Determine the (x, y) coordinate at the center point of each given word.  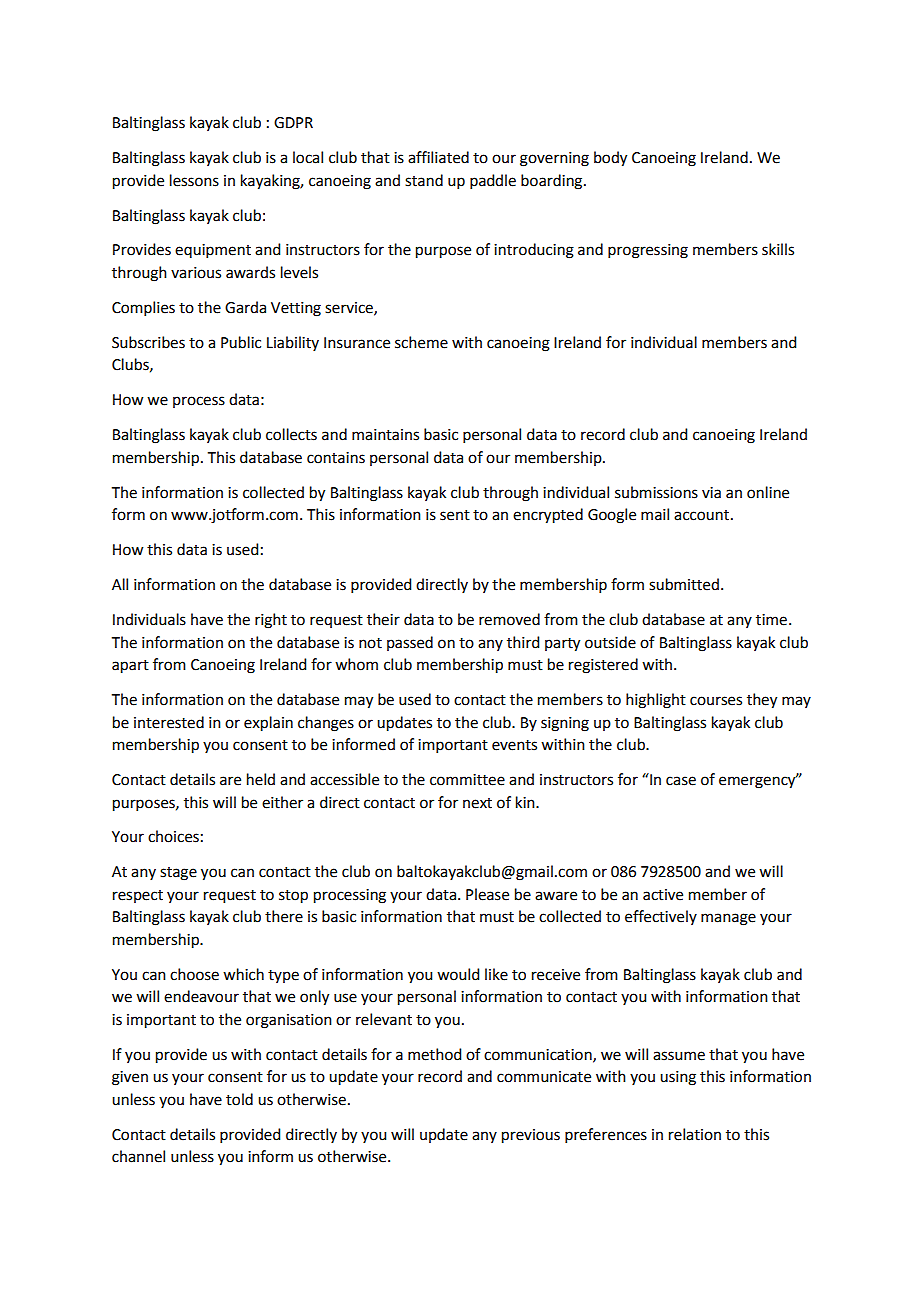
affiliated (438, 157)
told (239, 1099)
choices (173, 836)
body (610, 159)
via (711, 493)
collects (291, 434)
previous (531, 1136)
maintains (385, 435)
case (681, 781)
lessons (194, 180)
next (477, 803)
